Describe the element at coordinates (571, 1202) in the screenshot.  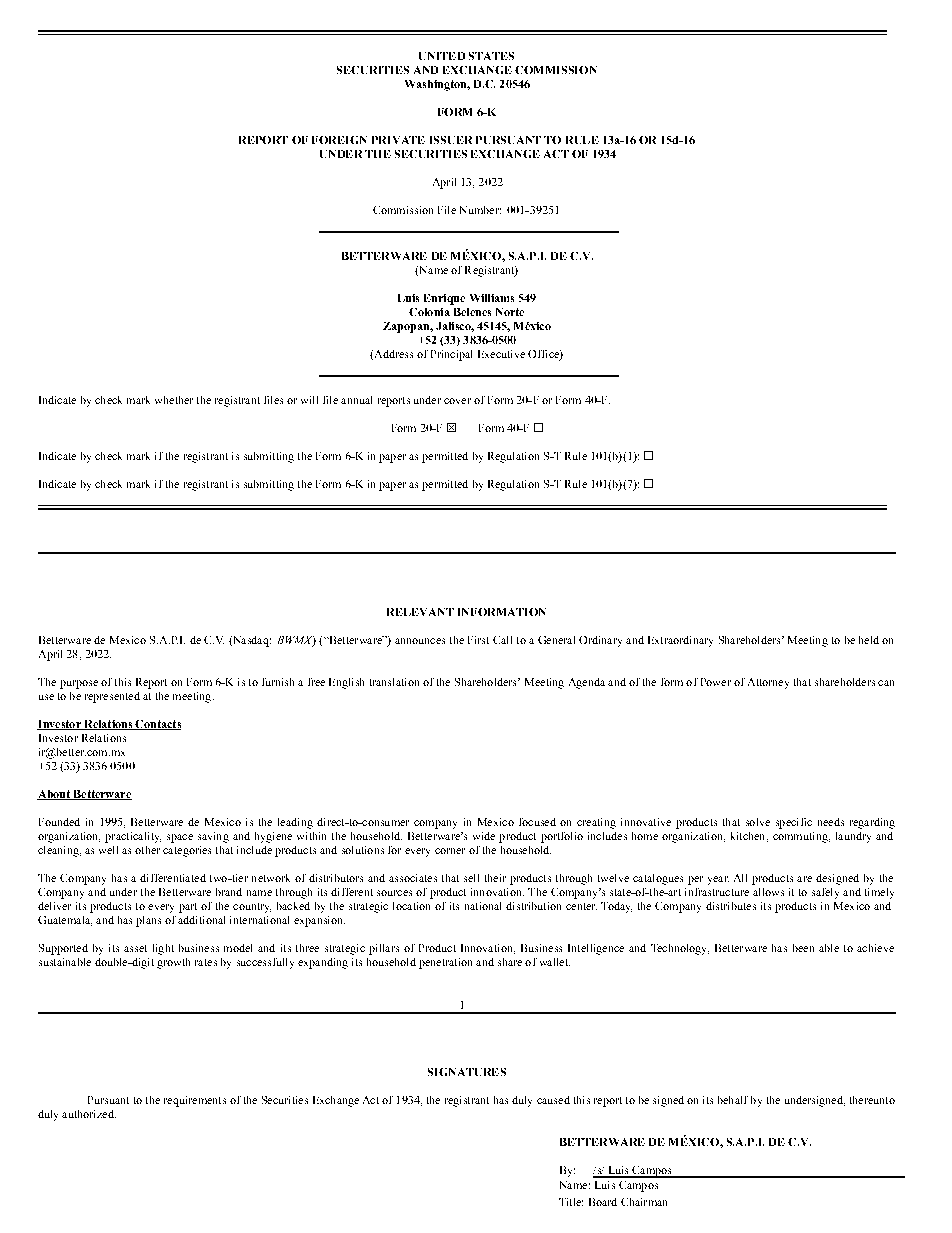
I see `Title` at that location.
